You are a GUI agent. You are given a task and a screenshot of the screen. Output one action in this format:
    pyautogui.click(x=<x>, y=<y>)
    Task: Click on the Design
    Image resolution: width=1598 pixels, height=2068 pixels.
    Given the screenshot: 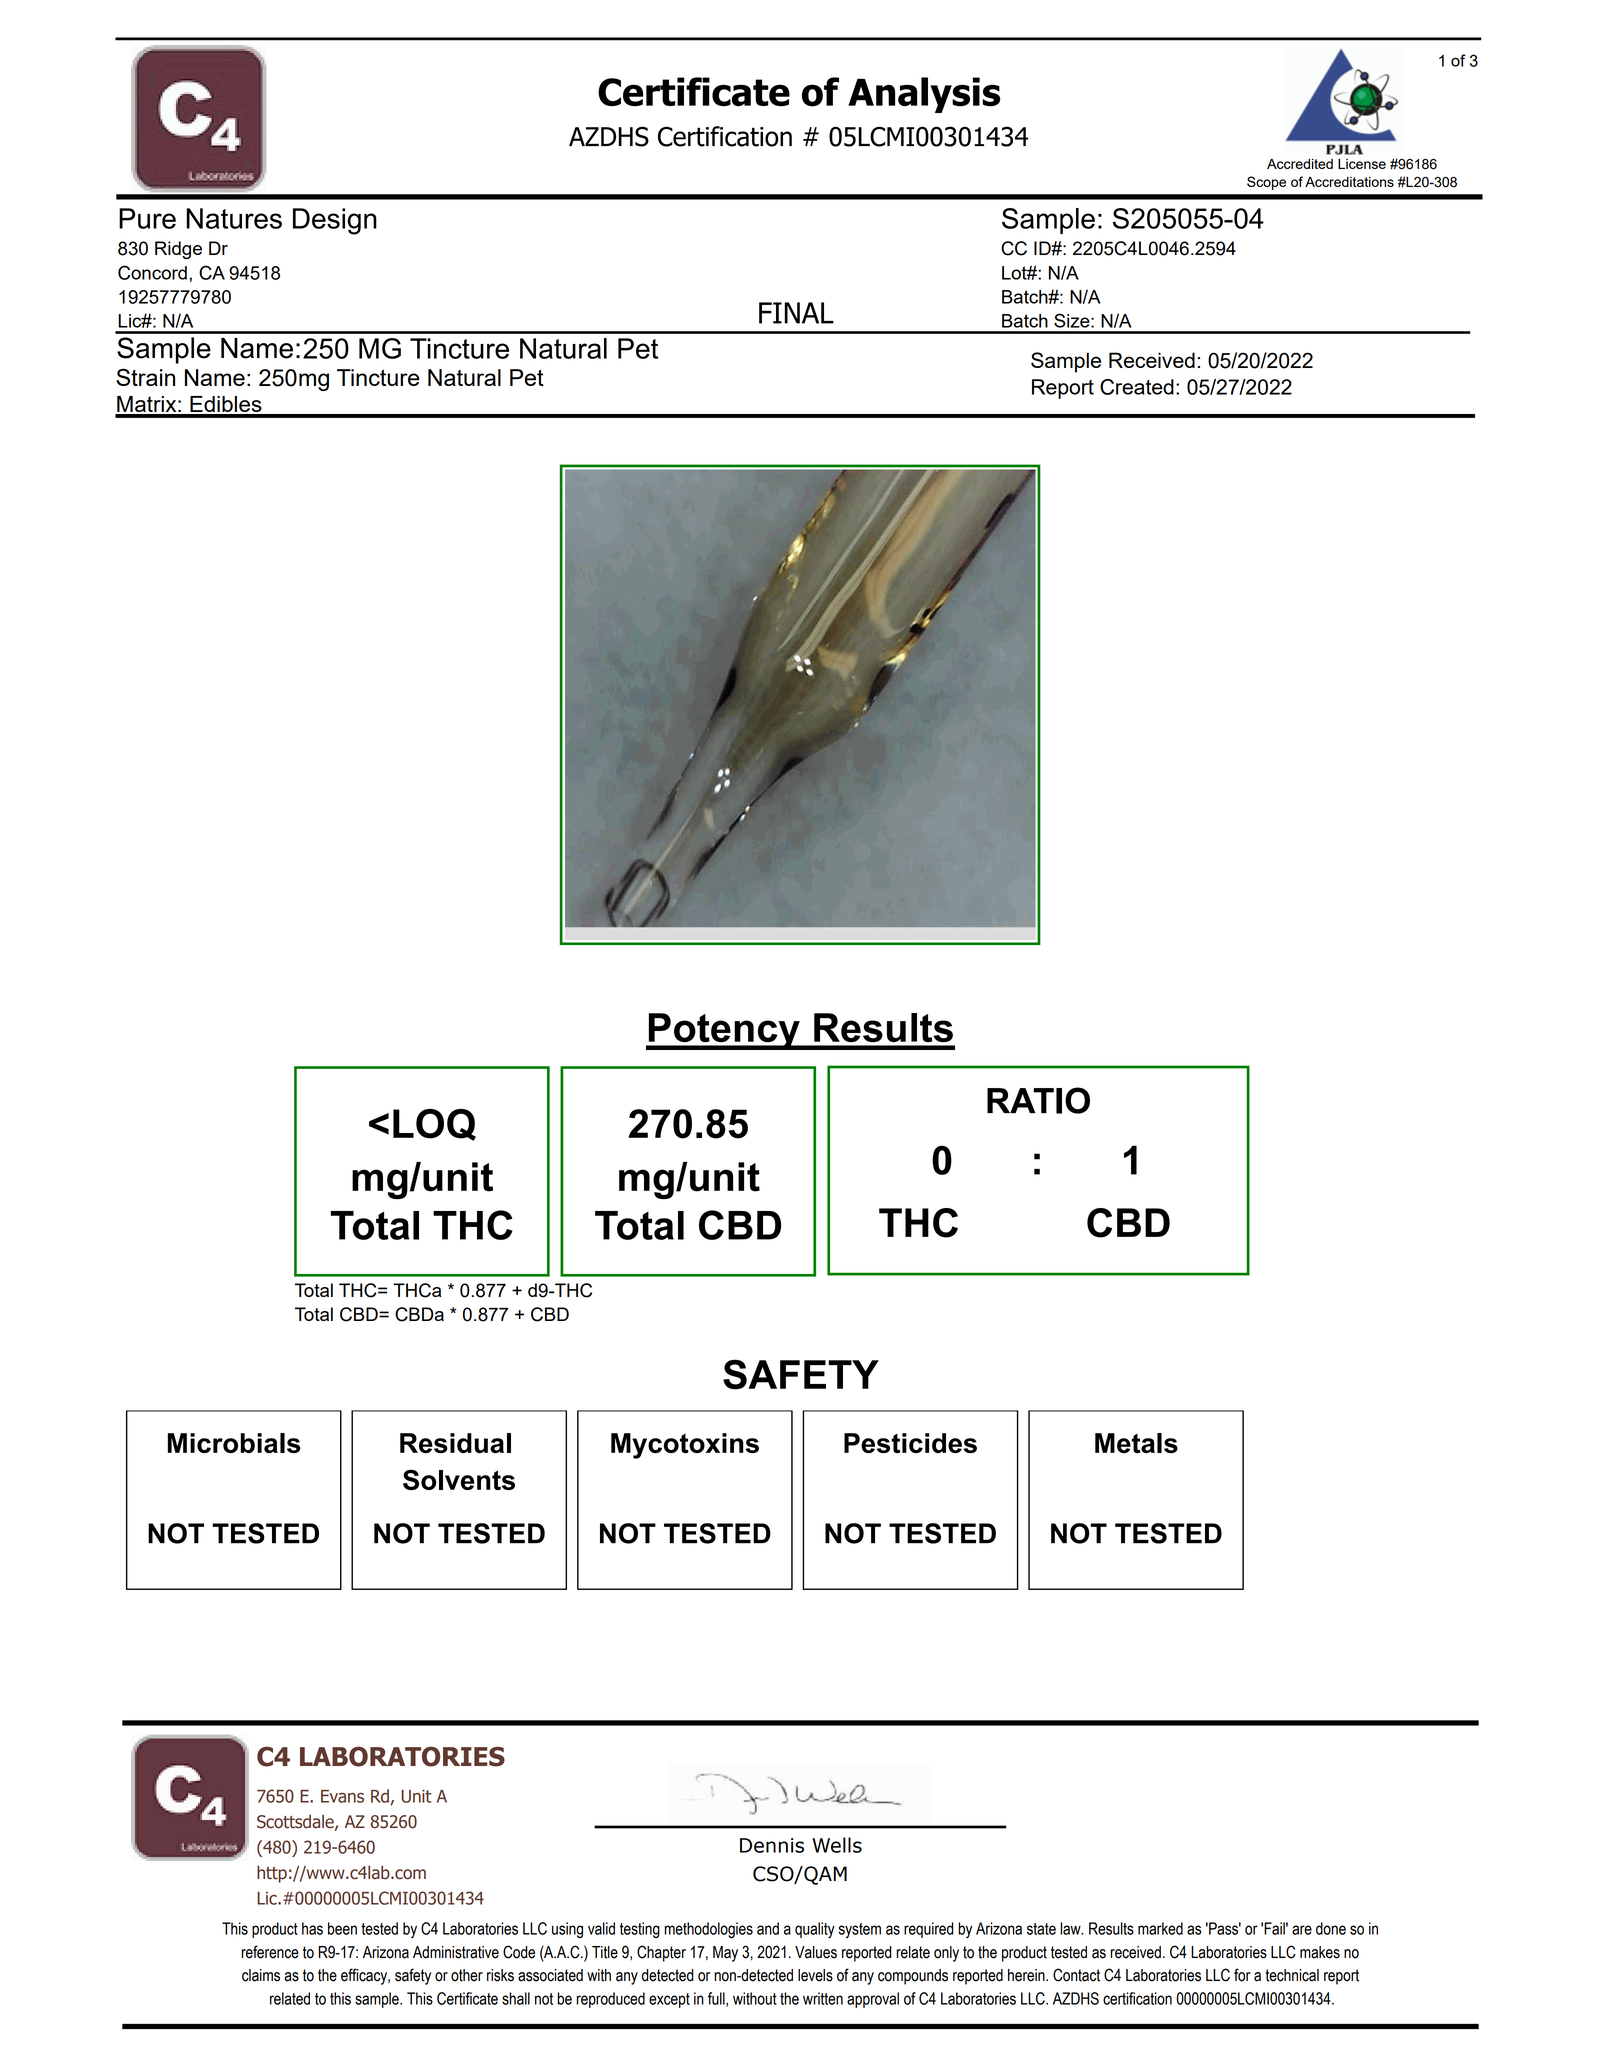 What is the action you would take?
    pyautogui.click(x=335, y=221)
